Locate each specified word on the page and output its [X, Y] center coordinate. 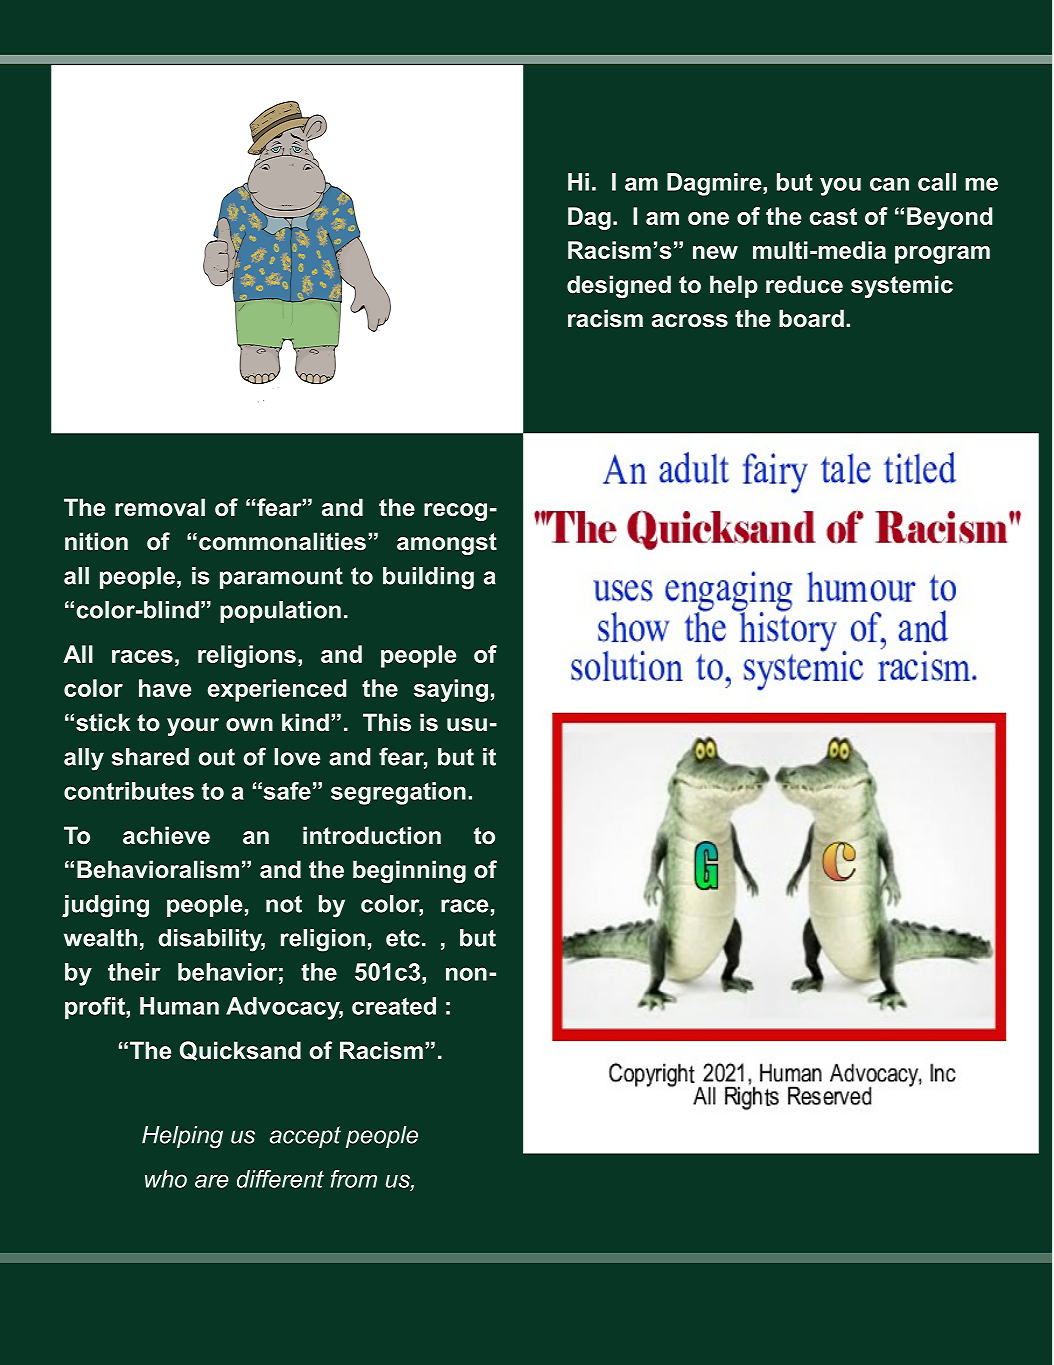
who [166, 1179]
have [165, 688]
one [708, 218]
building [428, 578]
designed [619, 286]
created [394, 1006]
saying [451, 690]
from [354, 1179]
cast [833, 216]
